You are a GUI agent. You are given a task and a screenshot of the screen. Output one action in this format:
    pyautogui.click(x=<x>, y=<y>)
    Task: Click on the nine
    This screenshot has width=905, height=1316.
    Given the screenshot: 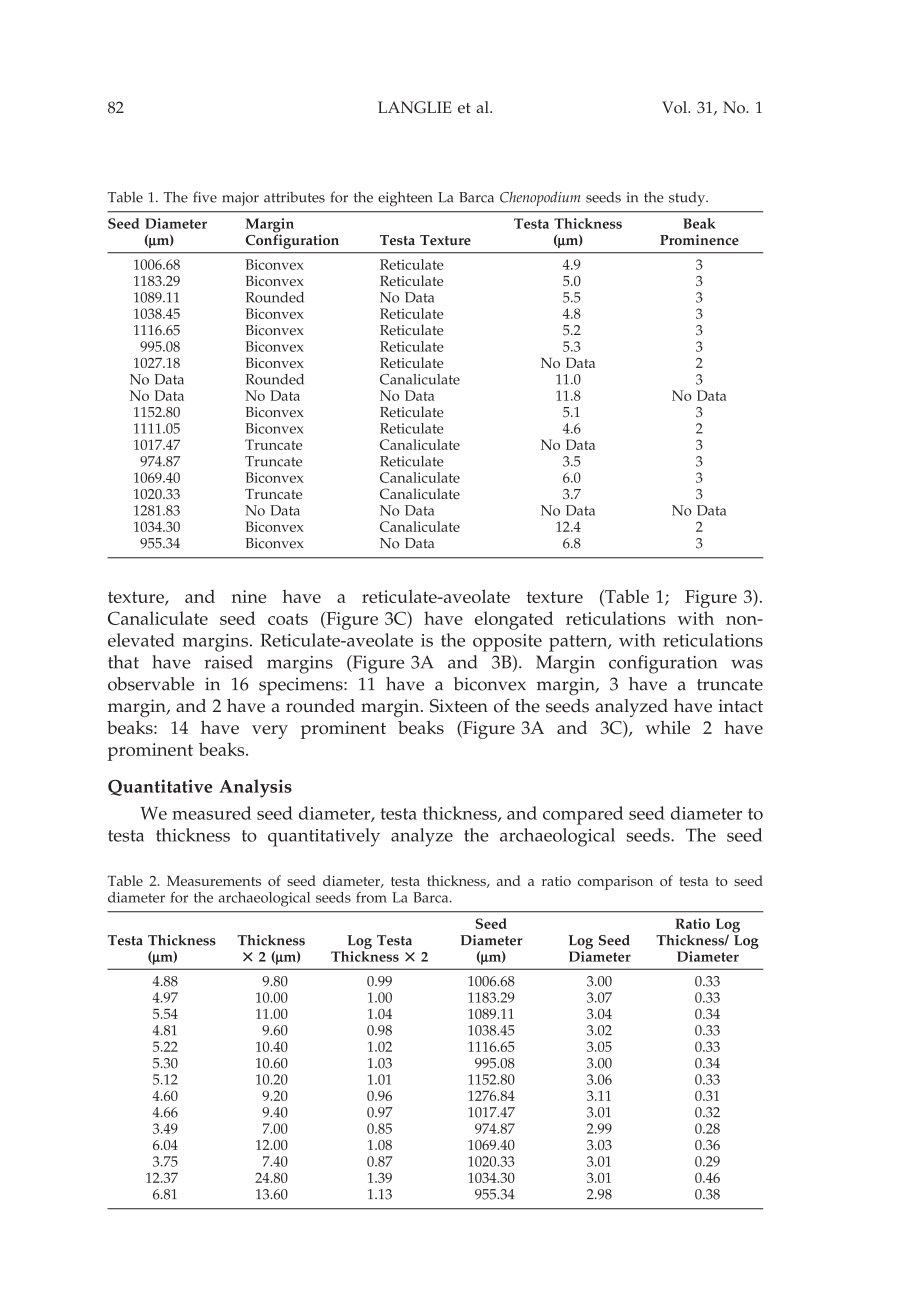 What is the action you would take?
    pyautogui.click(x=248, y=596)
